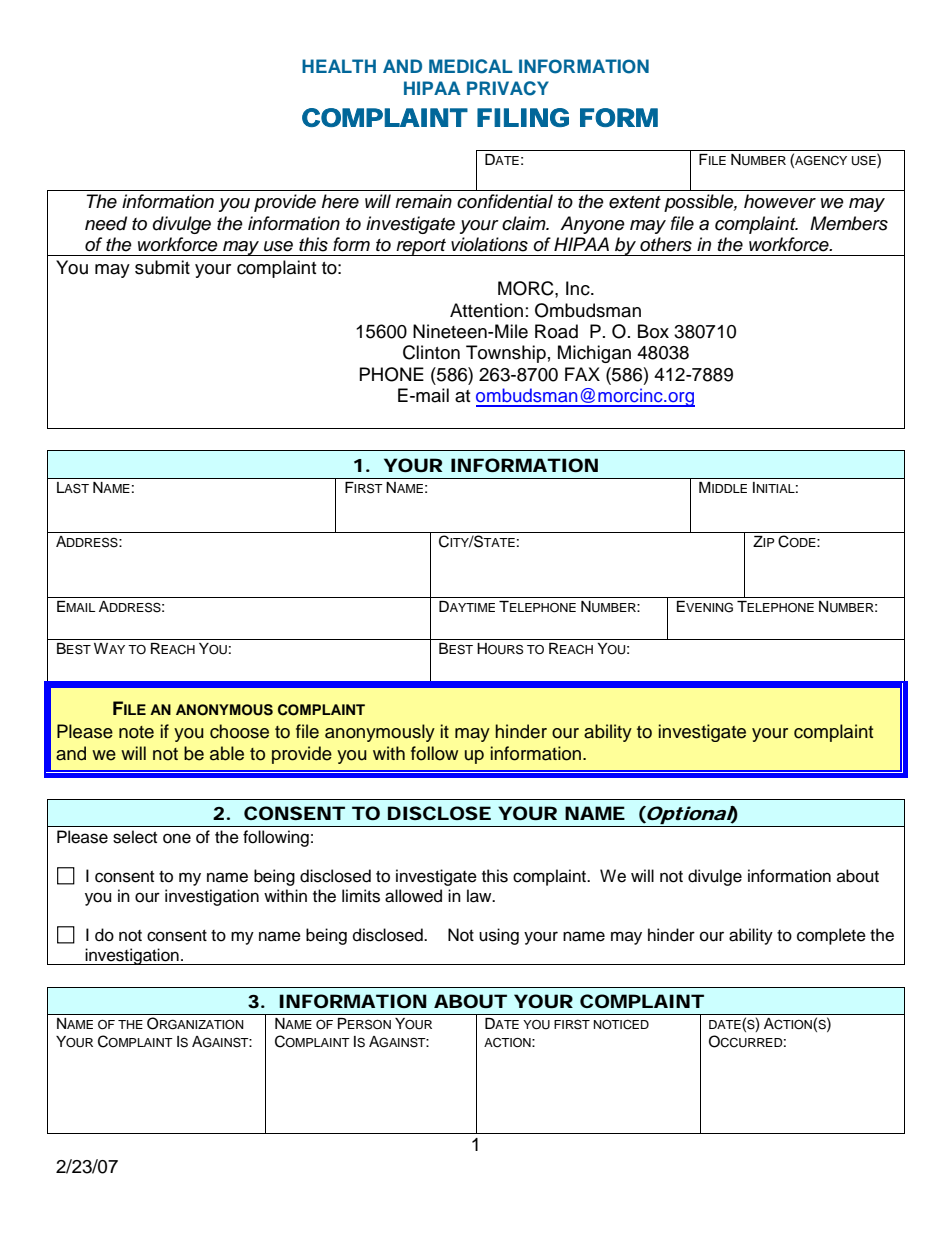 The image size is (952, 1233). I want to click on PRIVACY, so click(508, 88).
